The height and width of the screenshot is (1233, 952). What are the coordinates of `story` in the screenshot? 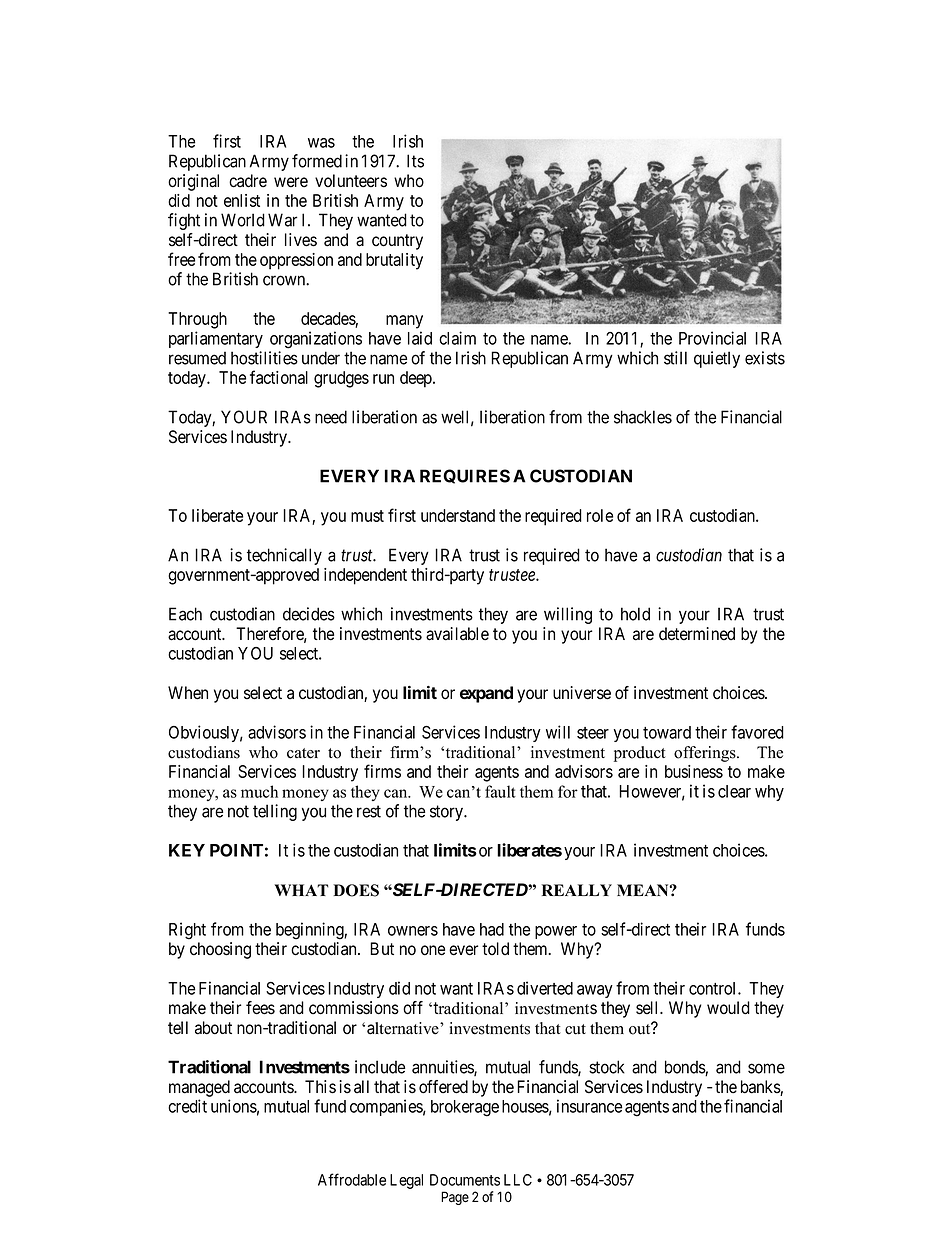 It's located at (447, 813).
